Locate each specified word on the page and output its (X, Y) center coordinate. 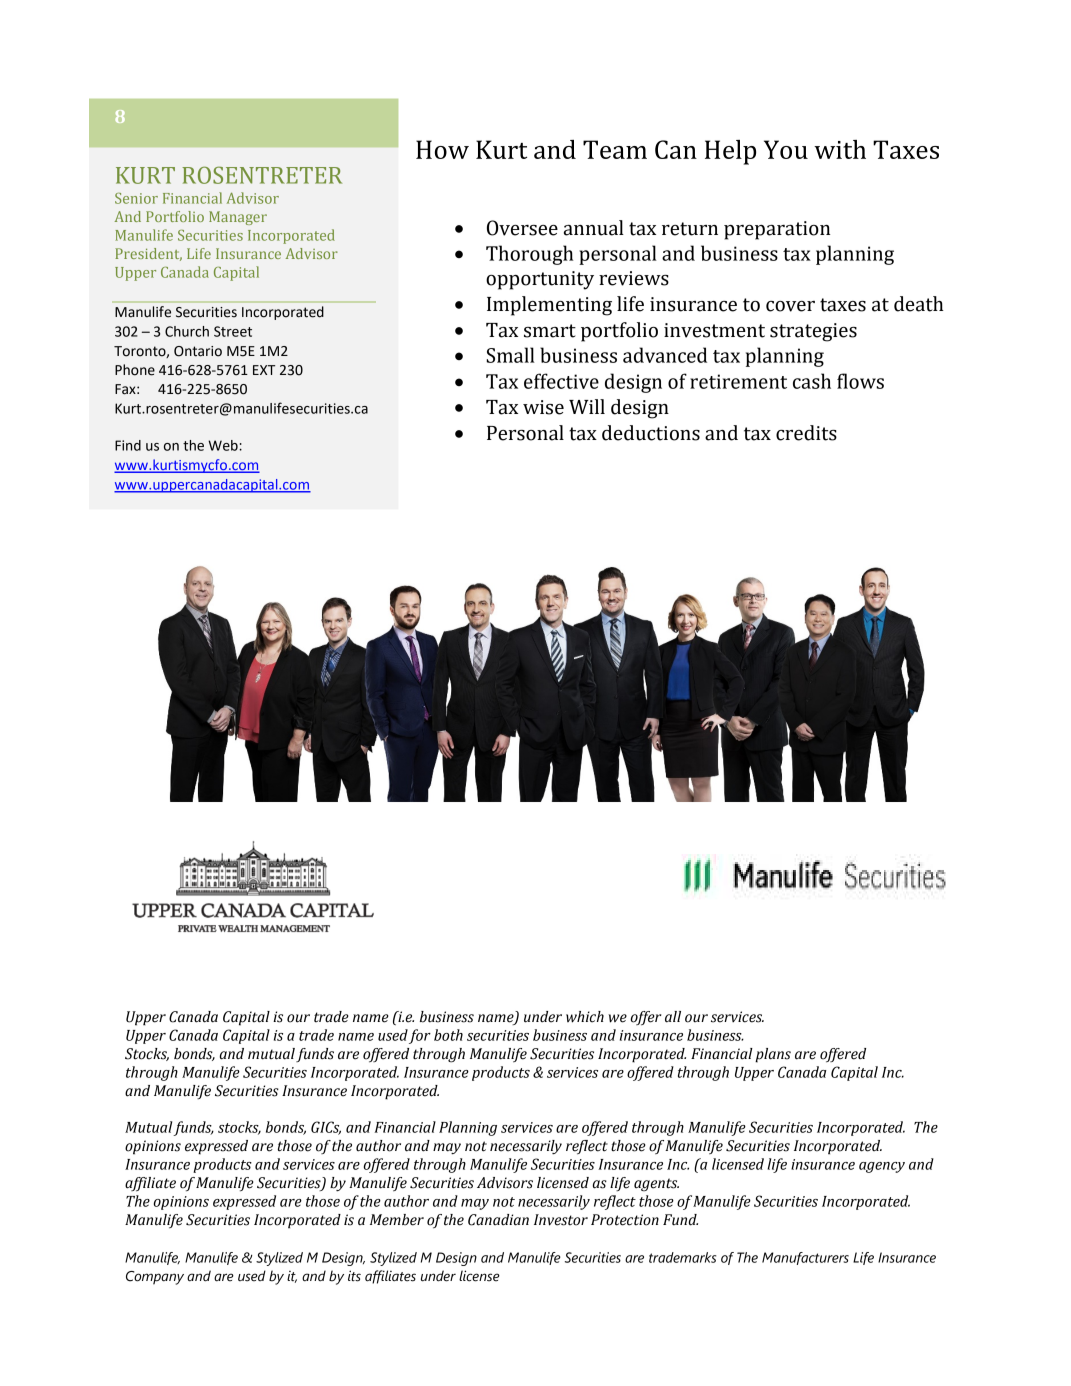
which (585, 1017)
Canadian (498, 1220)
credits (806, 433)
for (420, 1036)
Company (155, 1278)
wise (543, 407)
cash (812, 381)
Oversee (522, 228)
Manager (238, 218)
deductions (651, 433)
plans (773, 1055)
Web (224, 445)
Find (128, 445)
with (840, 149)
